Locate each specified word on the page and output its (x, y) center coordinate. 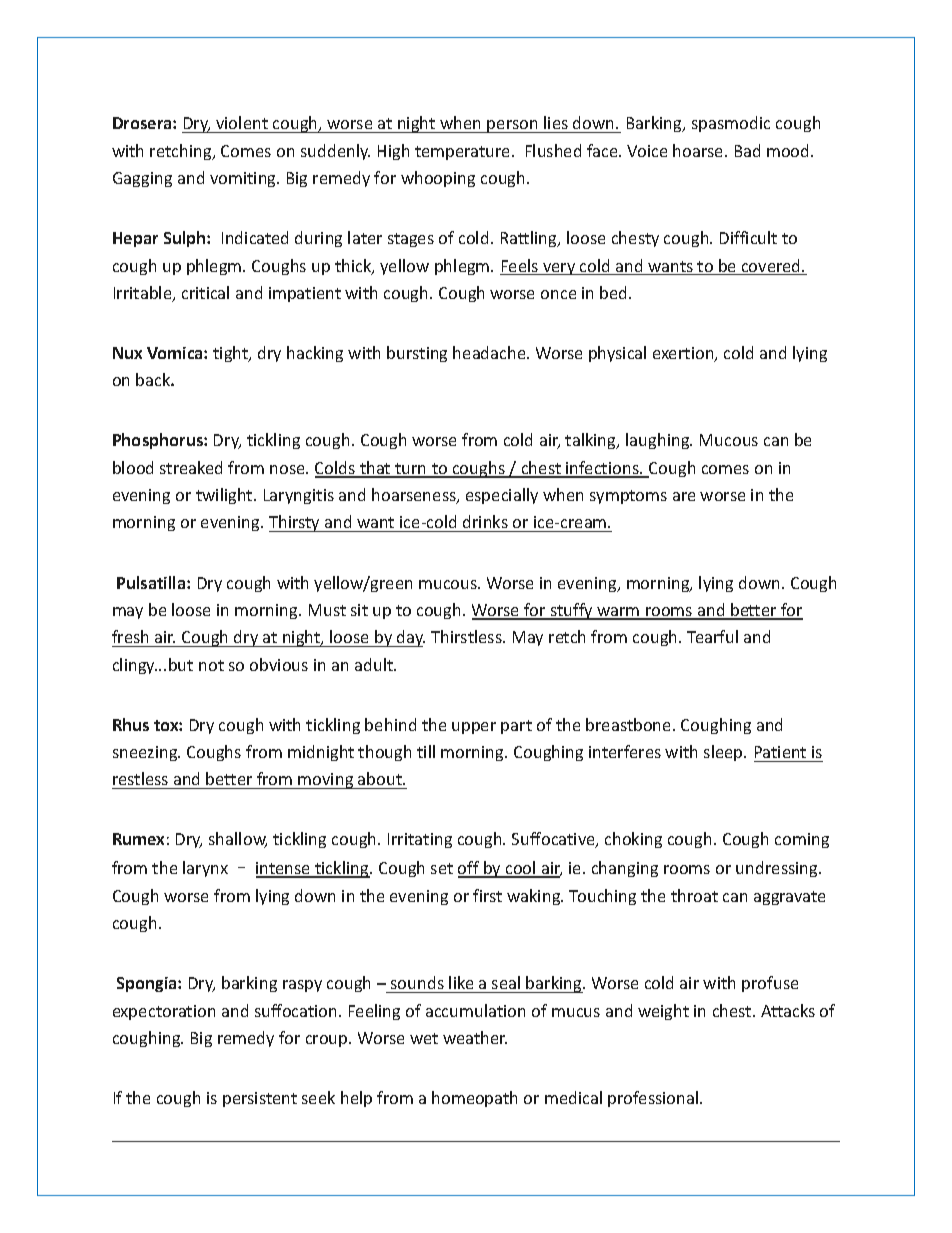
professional (654, 1099)
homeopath (474, 1099)
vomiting (244, 179)
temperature (464, 153)
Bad (747, 150)
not (211, 665)
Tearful (712, 636)
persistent (260, 1099)
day (410, 638)
